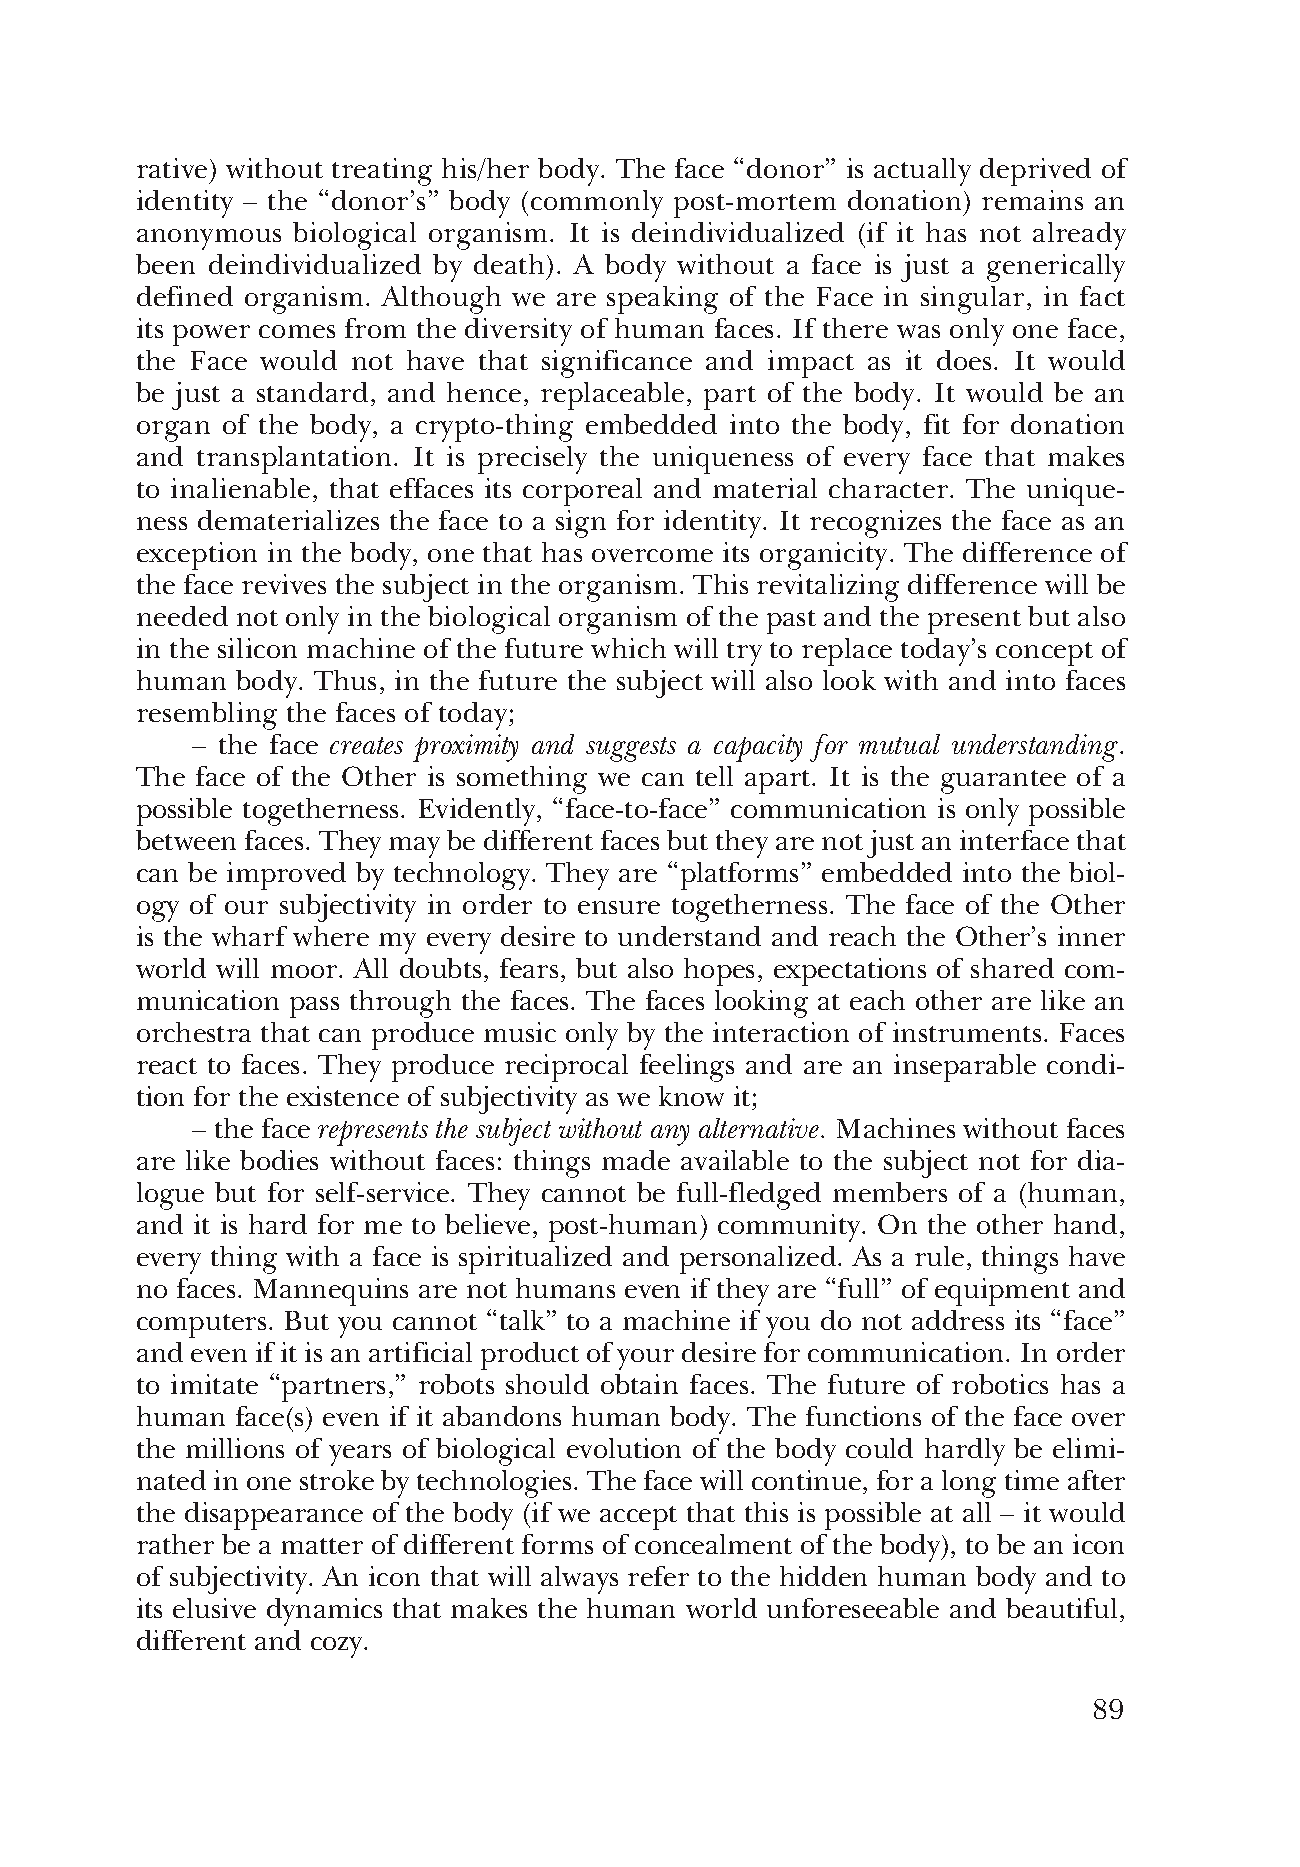 This page has height=1867, width=1300. What do you see at coordinates (331, 1292) in the page?
I see `Mannequins` at bounding box center [331, 1292].
